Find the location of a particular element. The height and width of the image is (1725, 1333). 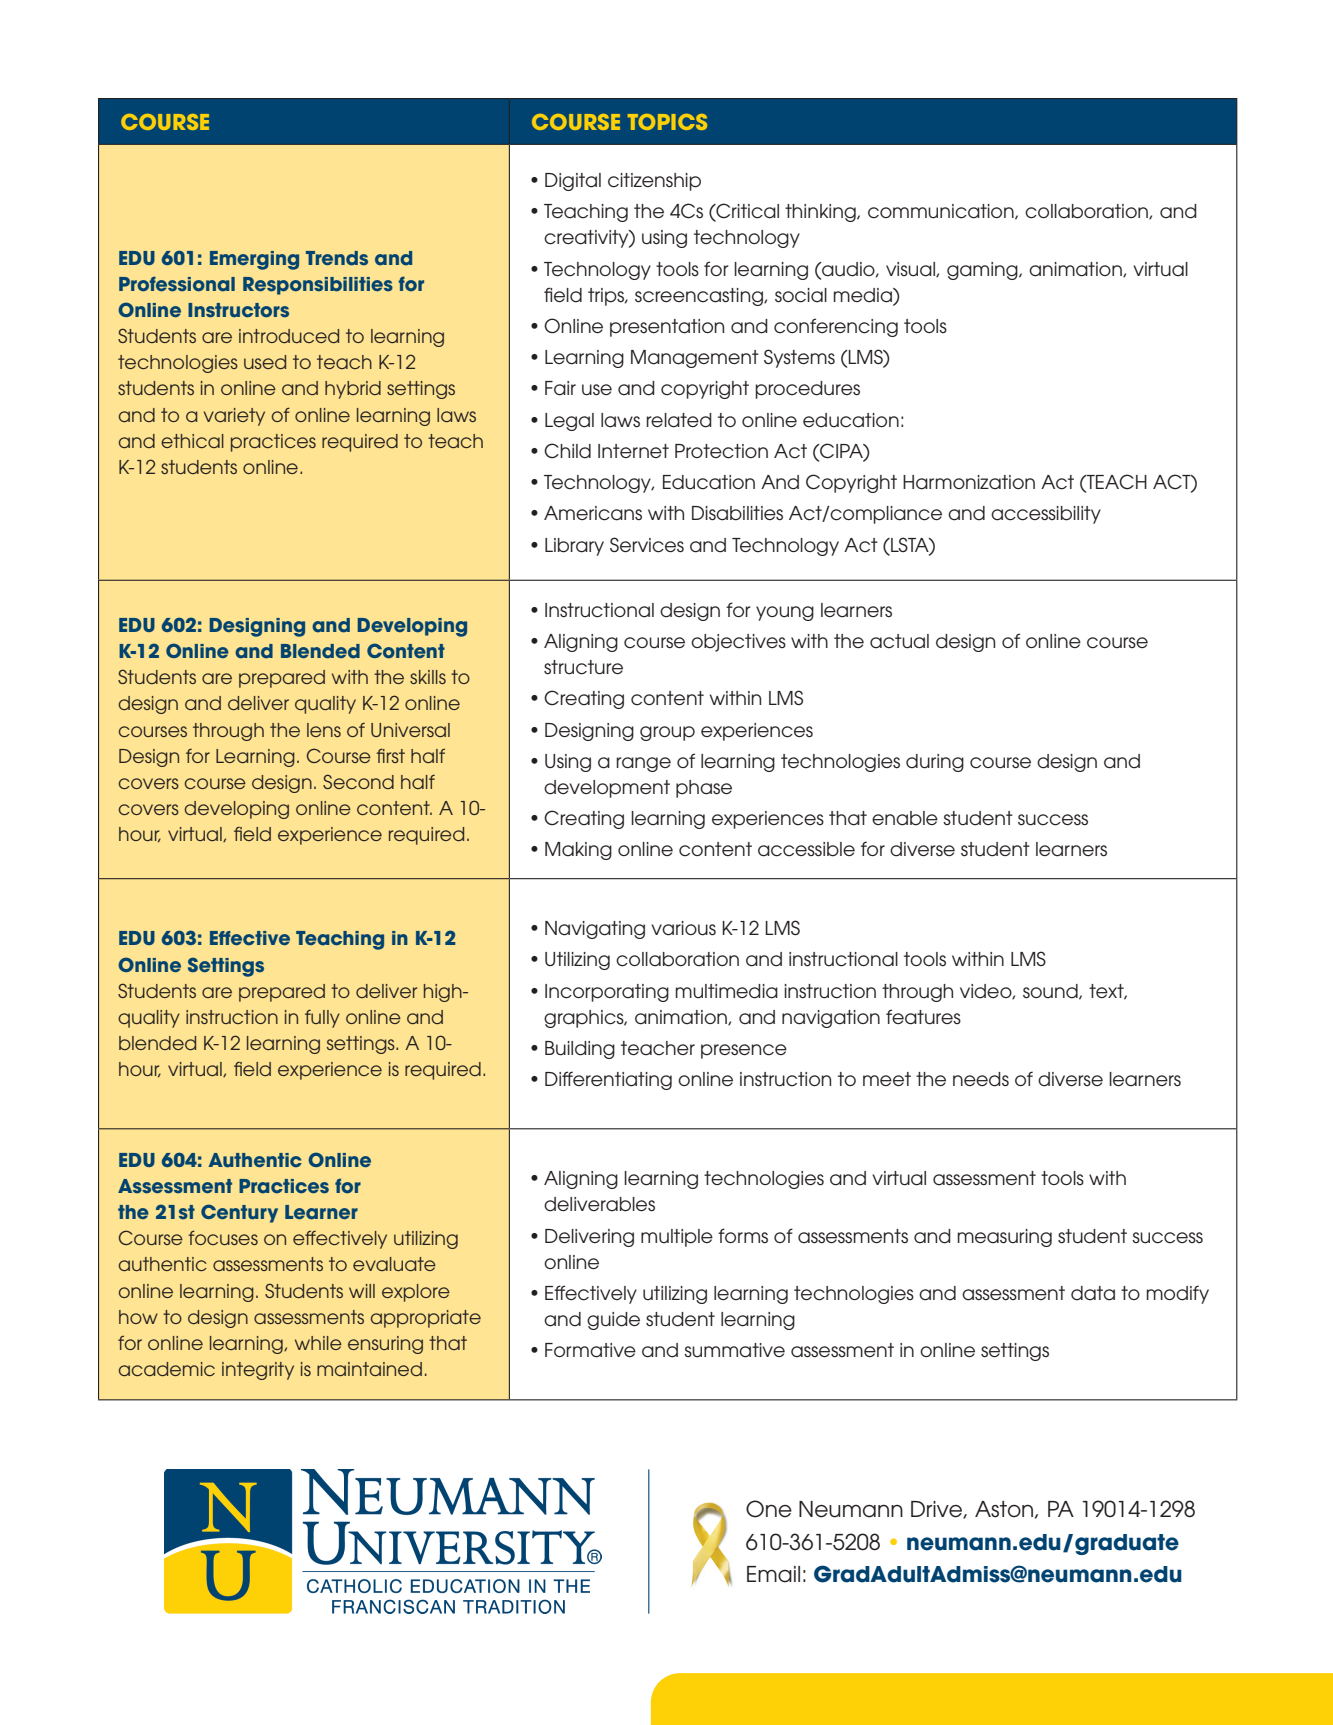

accessibility is located at coordinates (1046, 515).
